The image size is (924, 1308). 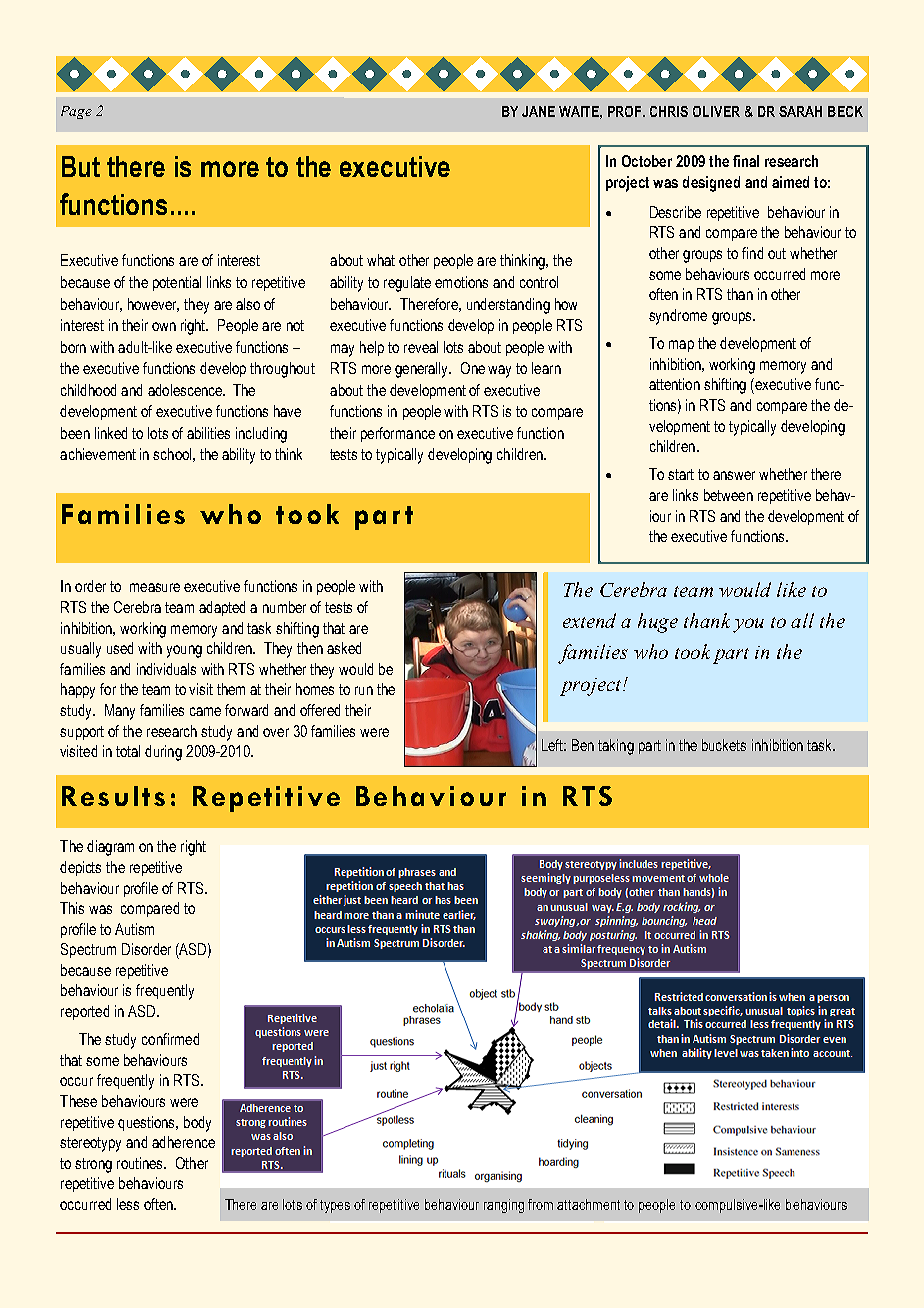 I want to click on during, so click(x=163, y=753).
